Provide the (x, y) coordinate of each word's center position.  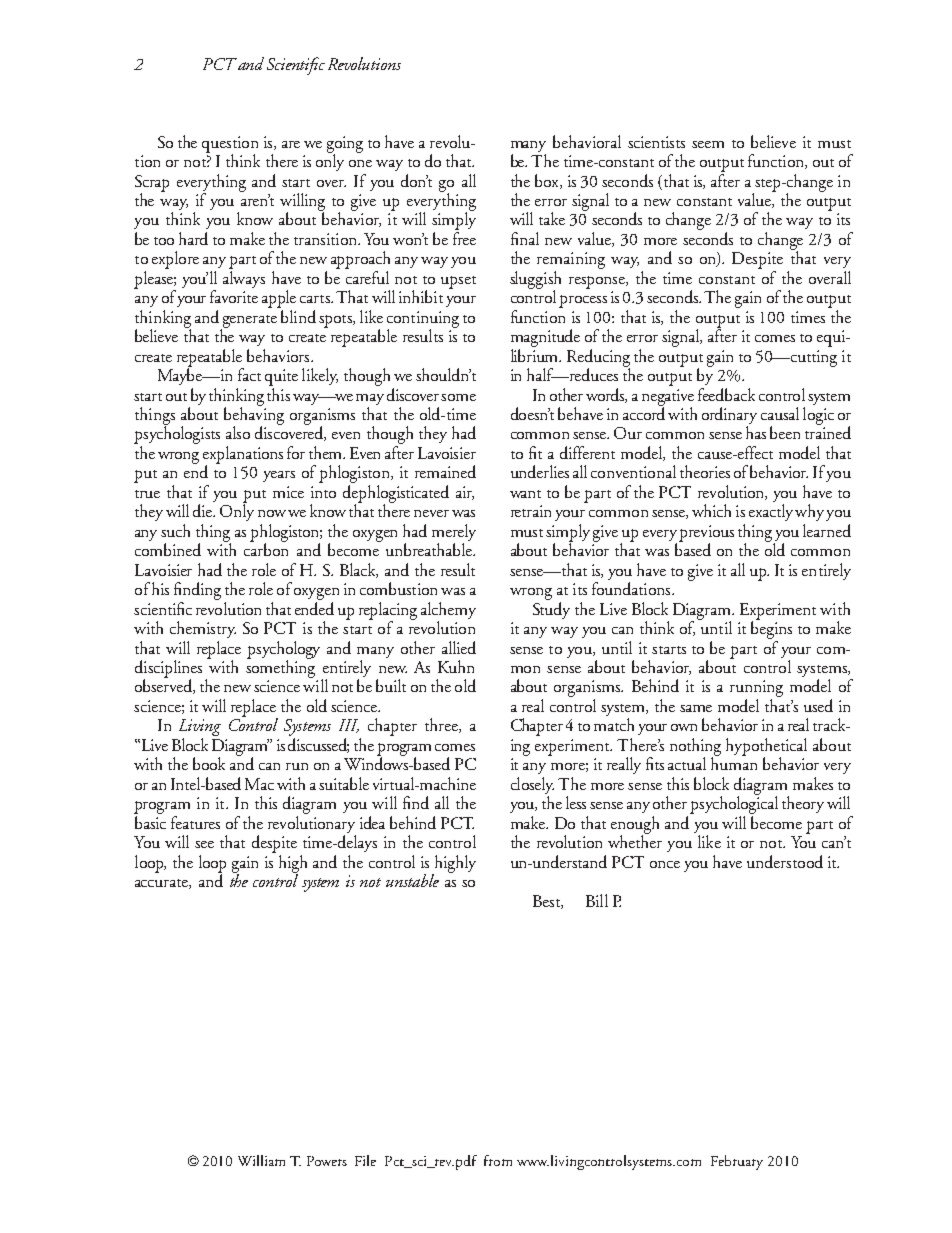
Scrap (152, 184)
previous (706, 534)
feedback (726, 394)
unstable (412, 880)
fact (249, 374)
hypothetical (766, 748)
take (552, 218)
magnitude (545, 338)
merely (454, 534)
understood (785, 861)
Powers (327, 1161)
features (195, 822)
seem (708, 144)
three (442, 725)
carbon (266, 548)
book (209, 763)
